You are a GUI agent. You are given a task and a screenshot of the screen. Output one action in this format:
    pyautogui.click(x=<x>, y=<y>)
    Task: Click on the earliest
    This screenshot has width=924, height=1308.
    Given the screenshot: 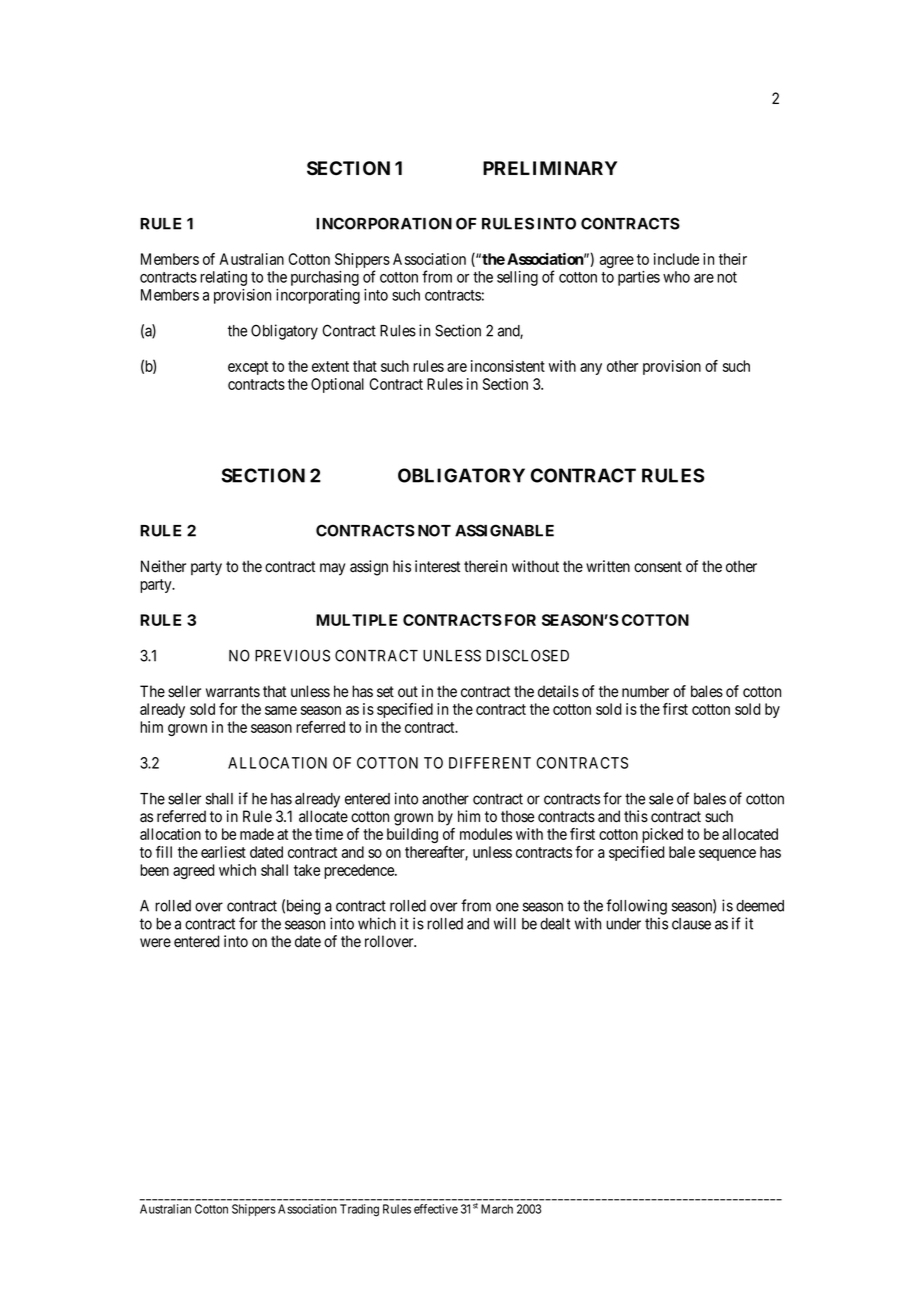 What is the action you would take?
    pyautogui.click(x=223, y=852)
